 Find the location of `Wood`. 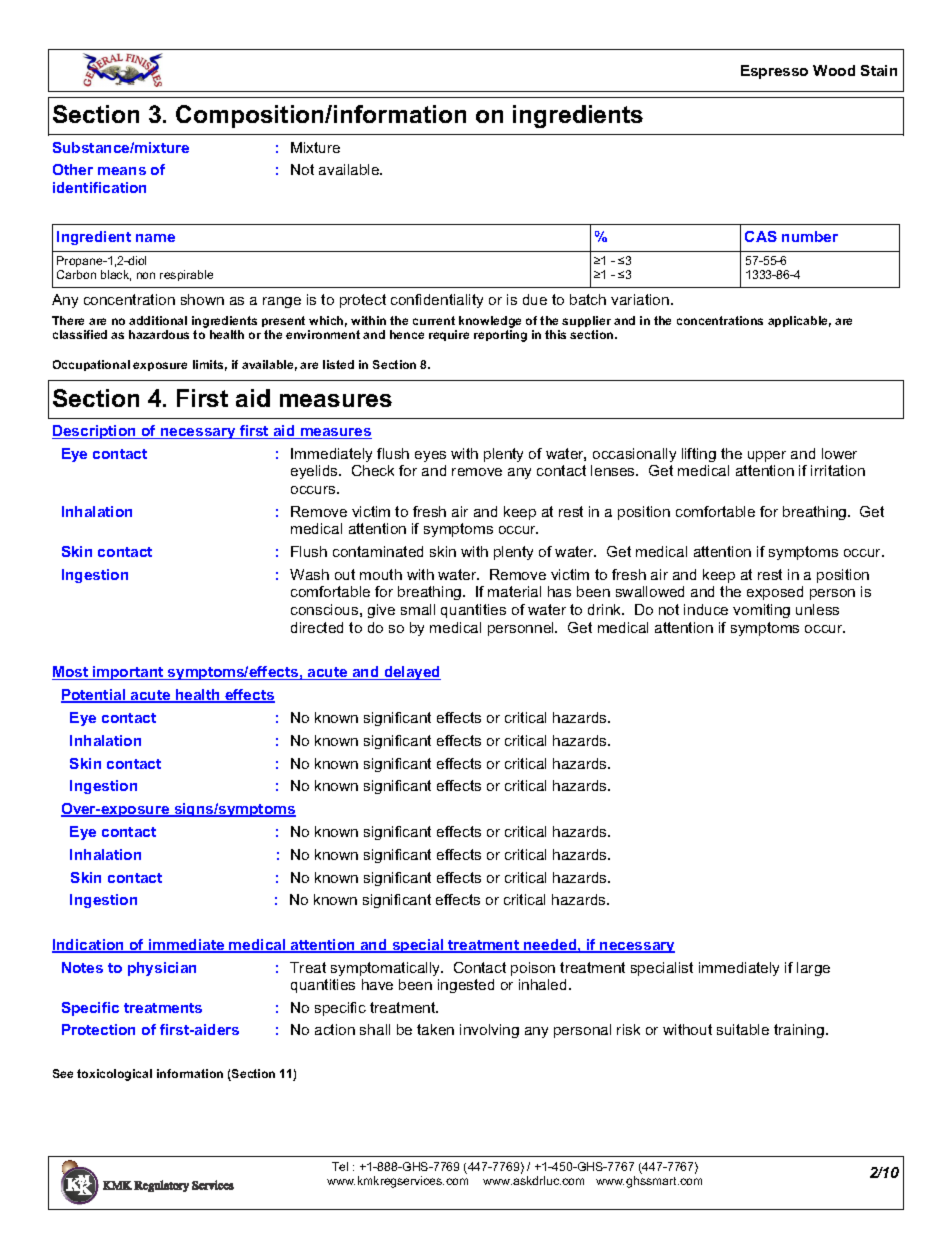

Wood is located at coordinates (834, 70).
